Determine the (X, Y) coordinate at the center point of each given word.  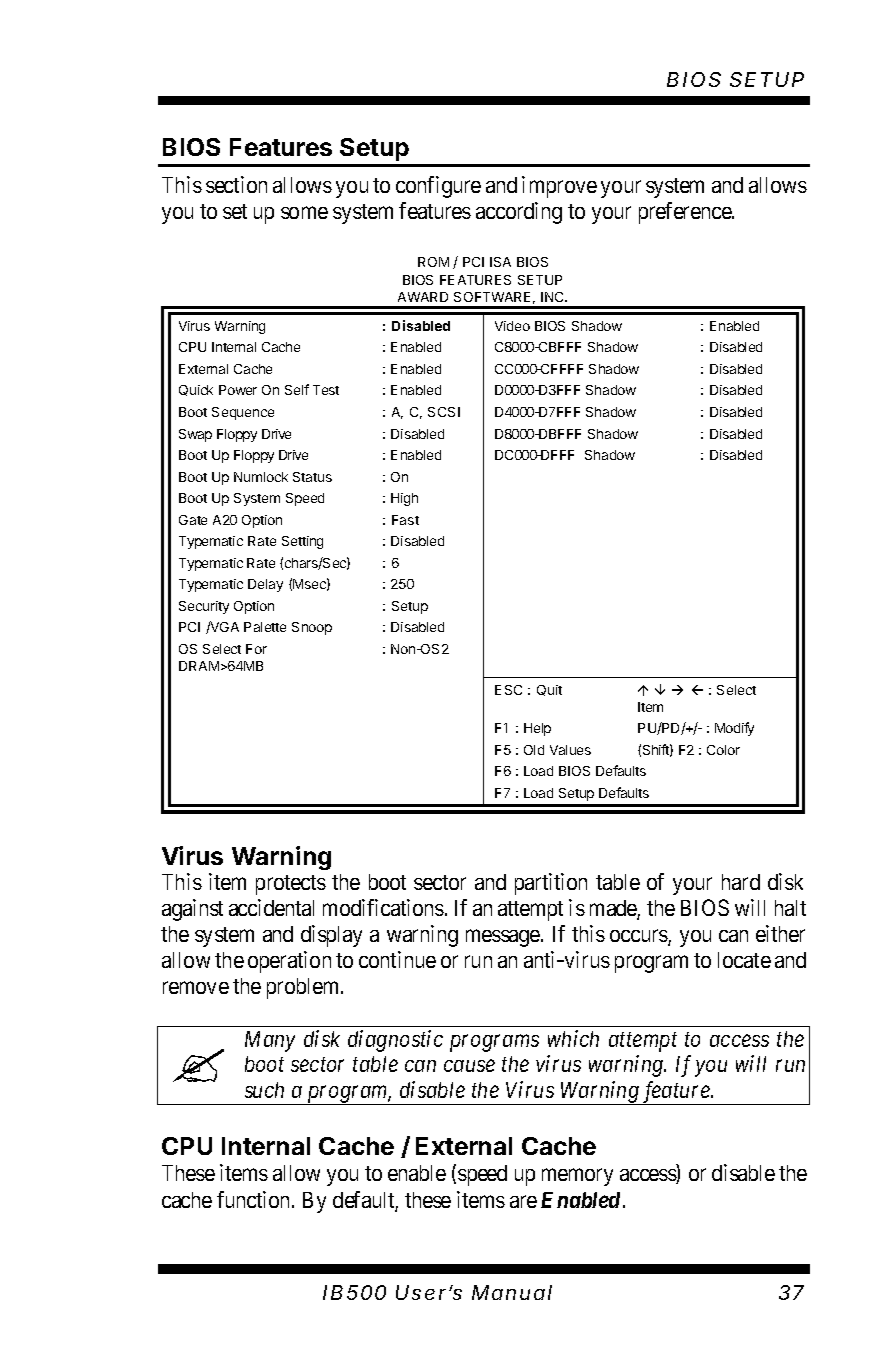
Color (723, 750)
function (255, 1199)
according (519, 213)
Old (534, 750)
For (256, 649)
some (304, 213)
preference (686, 213)
